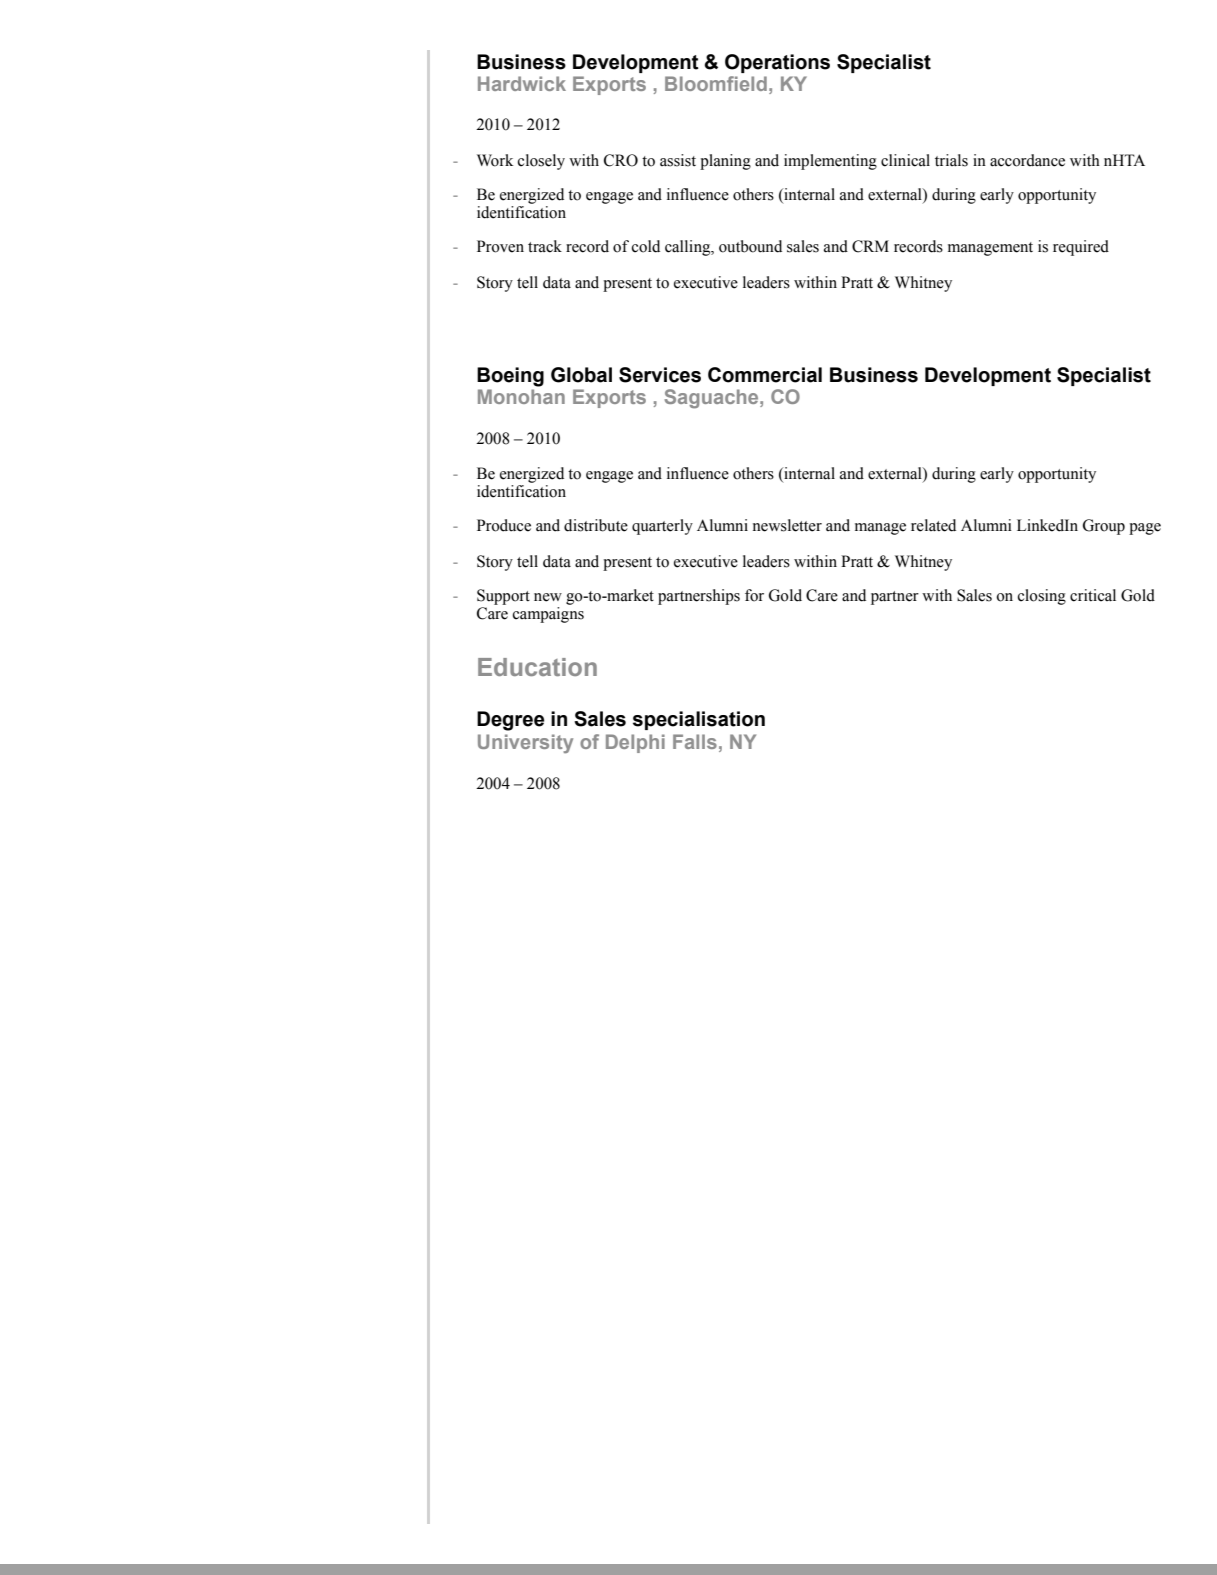 Image resolution: width=1217 pixels, height=1575 pixels. Describe the element at coordinates (765, 375) in the screenshot. I see `Commercial` at that location.
